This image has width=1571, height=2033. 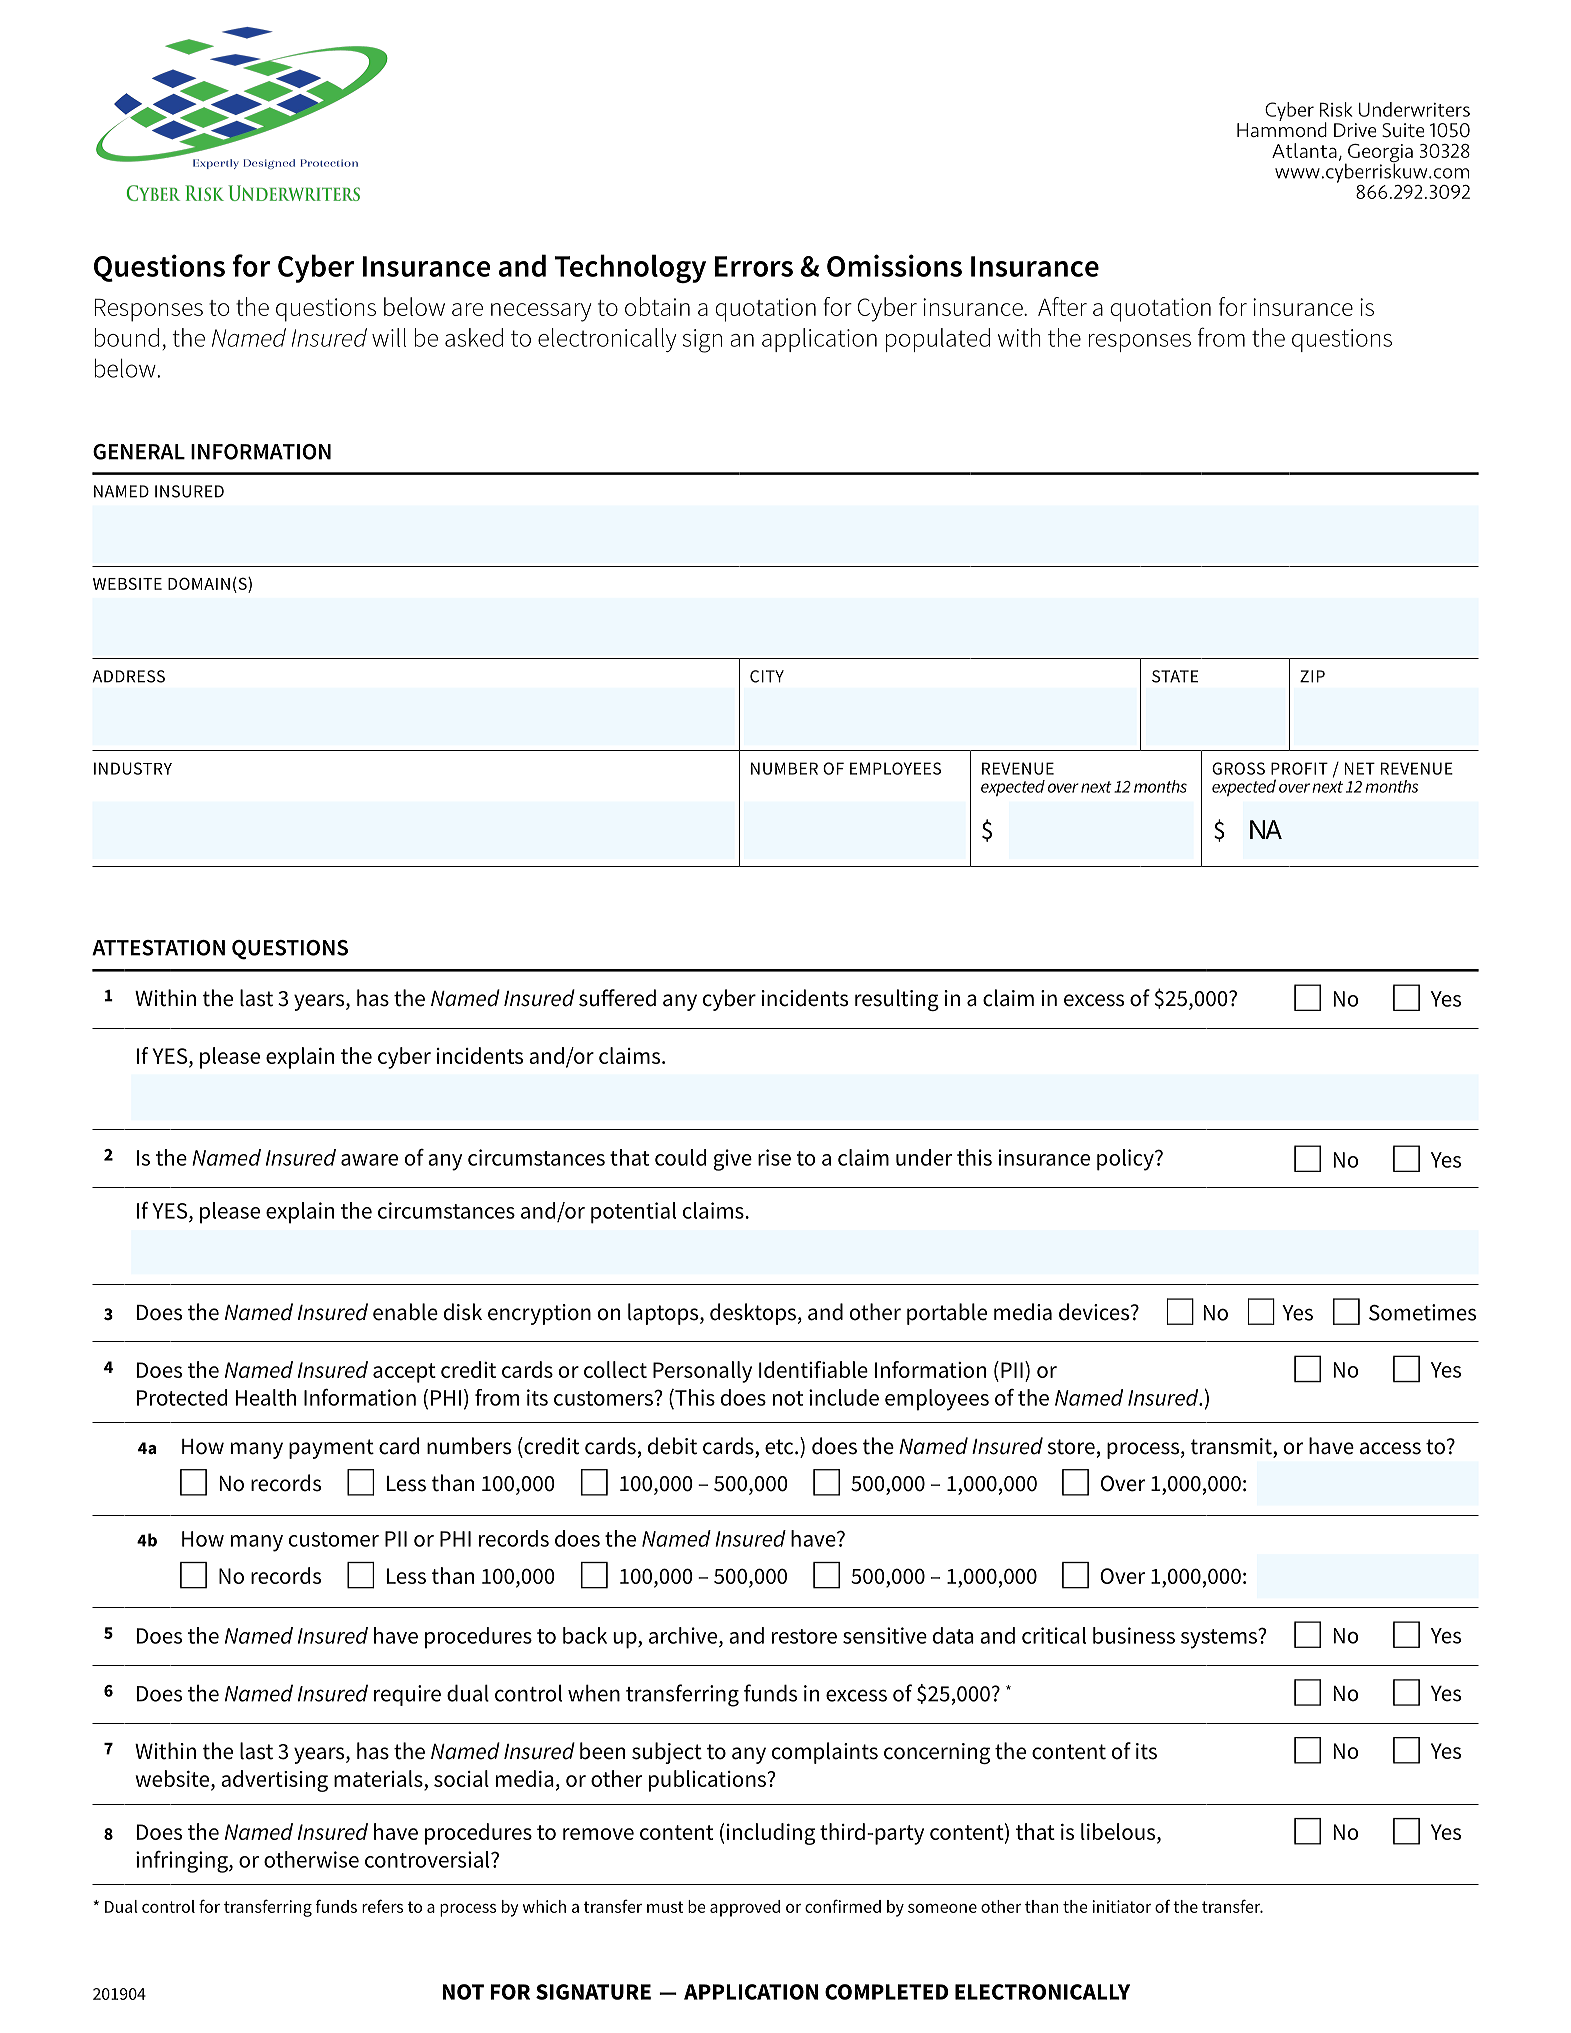 I want to click on rise, so click(x=774, y=1157).
